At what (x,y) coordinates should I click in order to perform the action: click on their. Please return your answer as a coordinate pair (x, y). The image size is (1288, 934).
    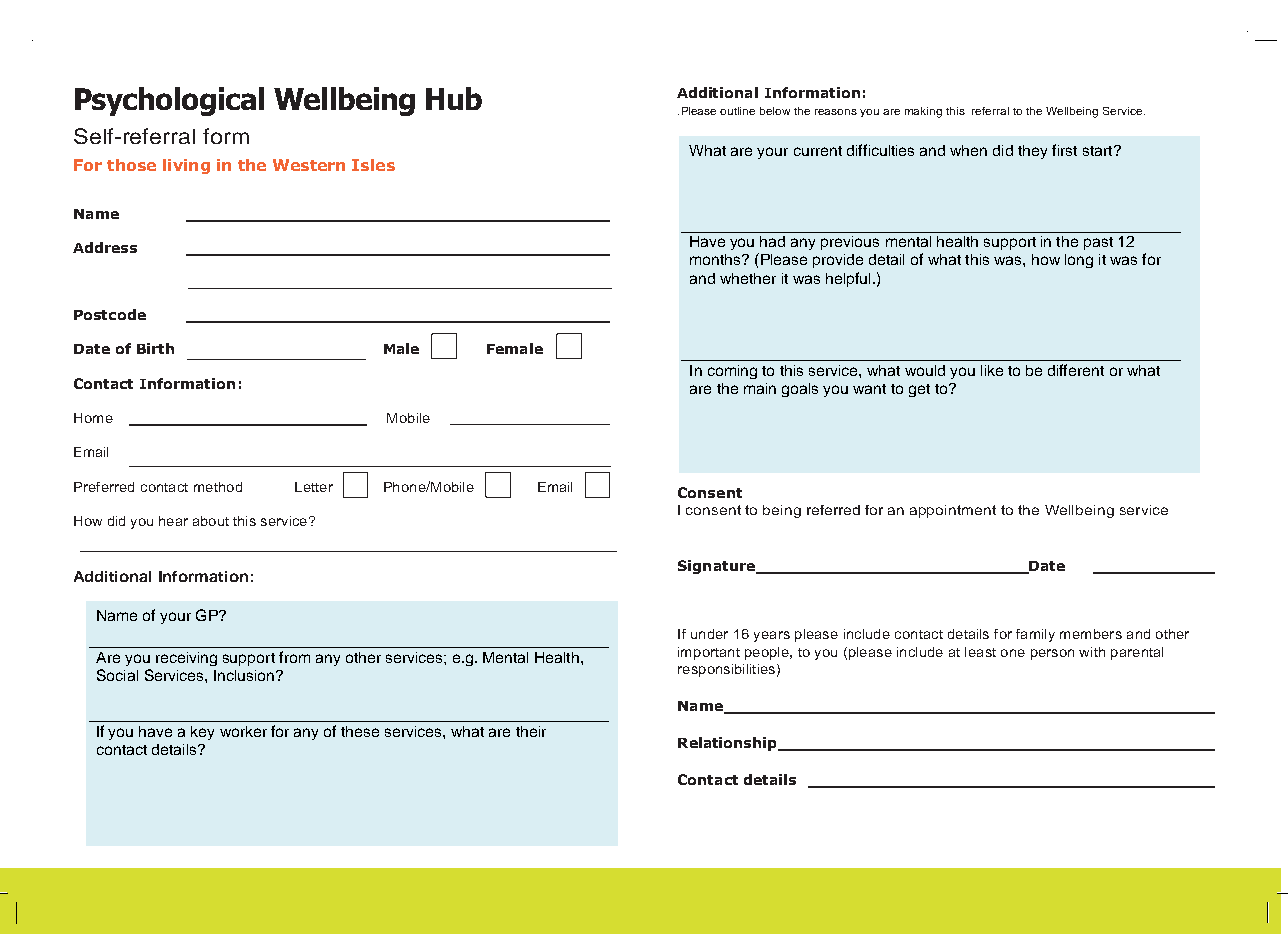
    Looking at the image, I should click on (531, 731).
